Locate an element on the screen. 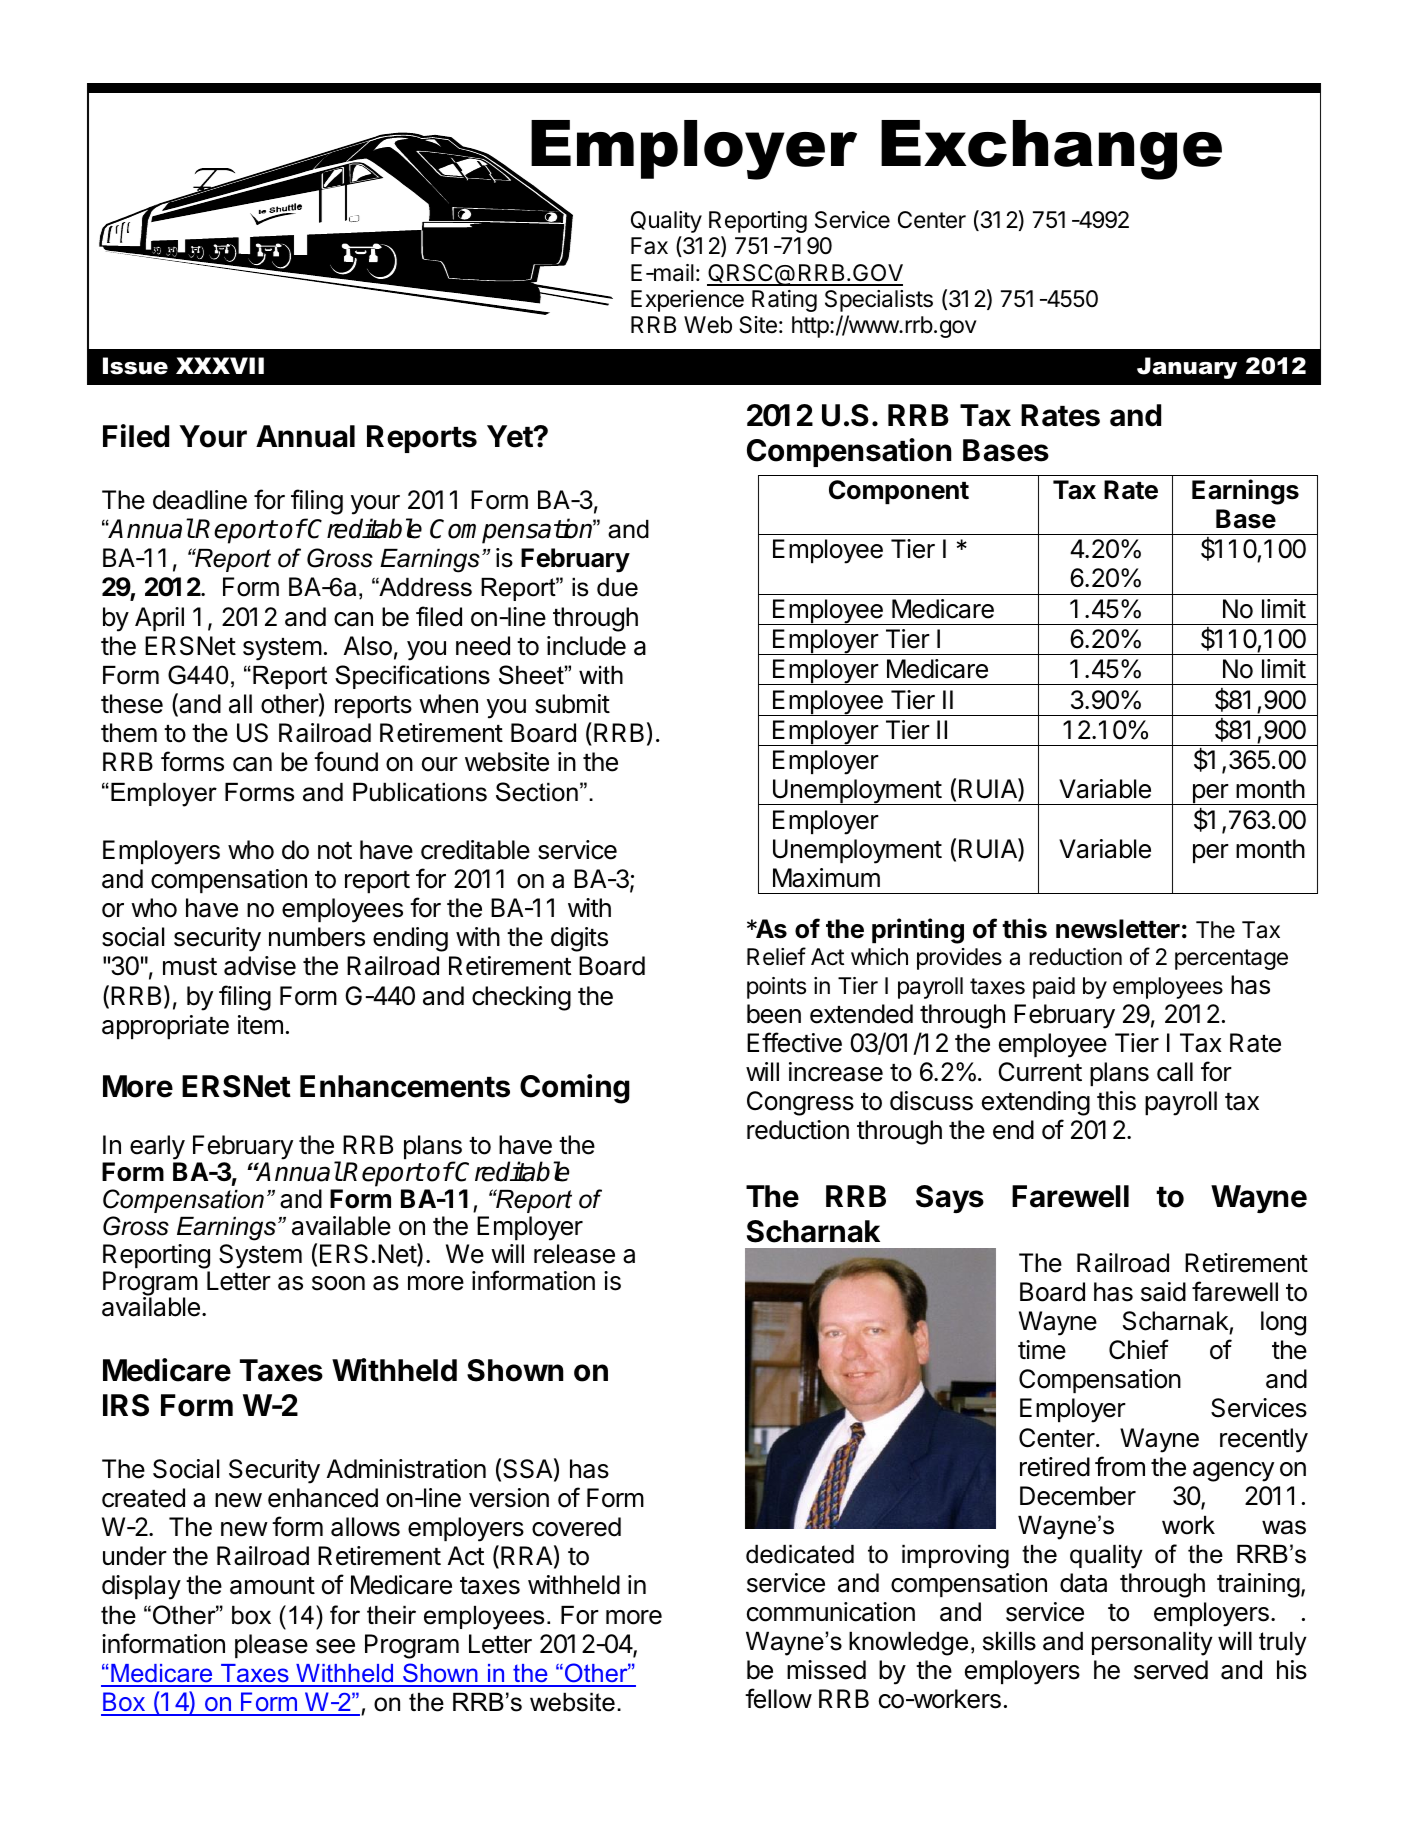 The image size is (1408, 1823). personality is located at coordinates (1152, 1644).
